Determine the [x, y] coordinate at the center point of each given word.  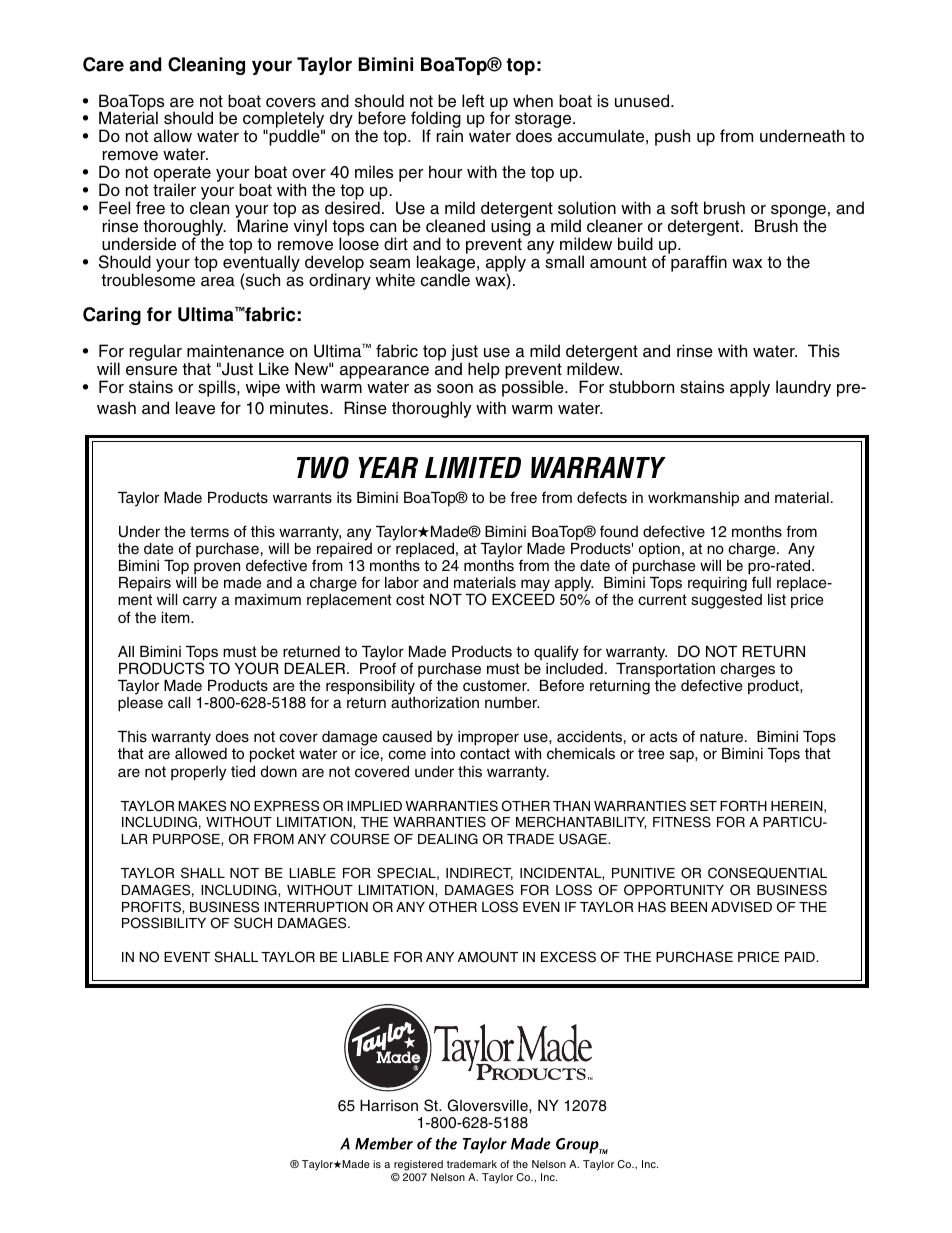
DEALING [448, 839]
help [484, 370]
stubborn [641, 387]
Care [103, 64]
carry [200, 602]
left [473, 101]
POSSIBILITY [164, 923]
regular [156, 352]
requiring [717, 586]
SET [703, 806]
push [672, 137]
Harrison [389, 1106]
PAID [801, 957]
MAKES [202, 806]
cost [410, 600]
